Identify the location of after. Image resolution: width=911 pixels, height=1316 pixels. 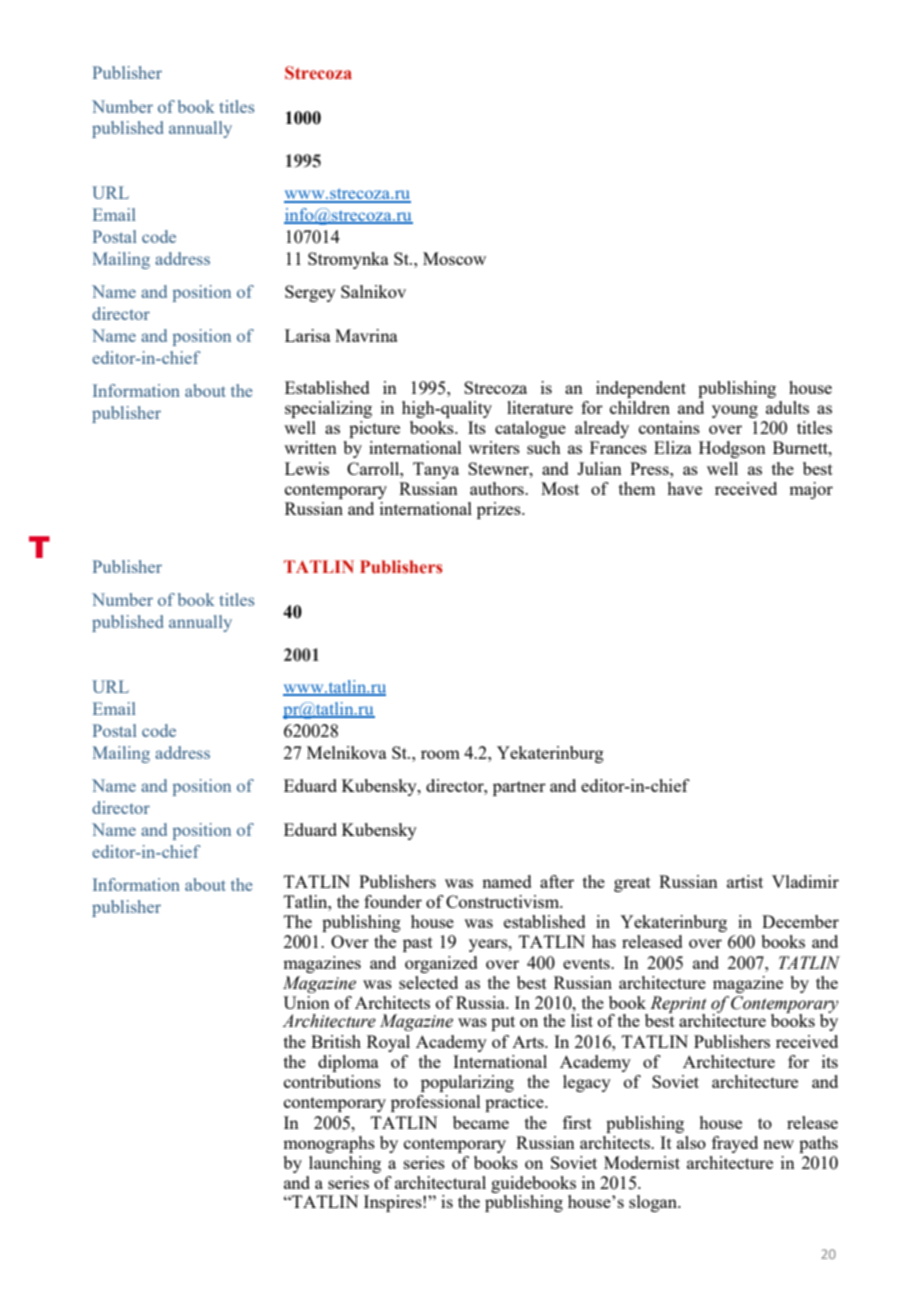
(557, 881).
